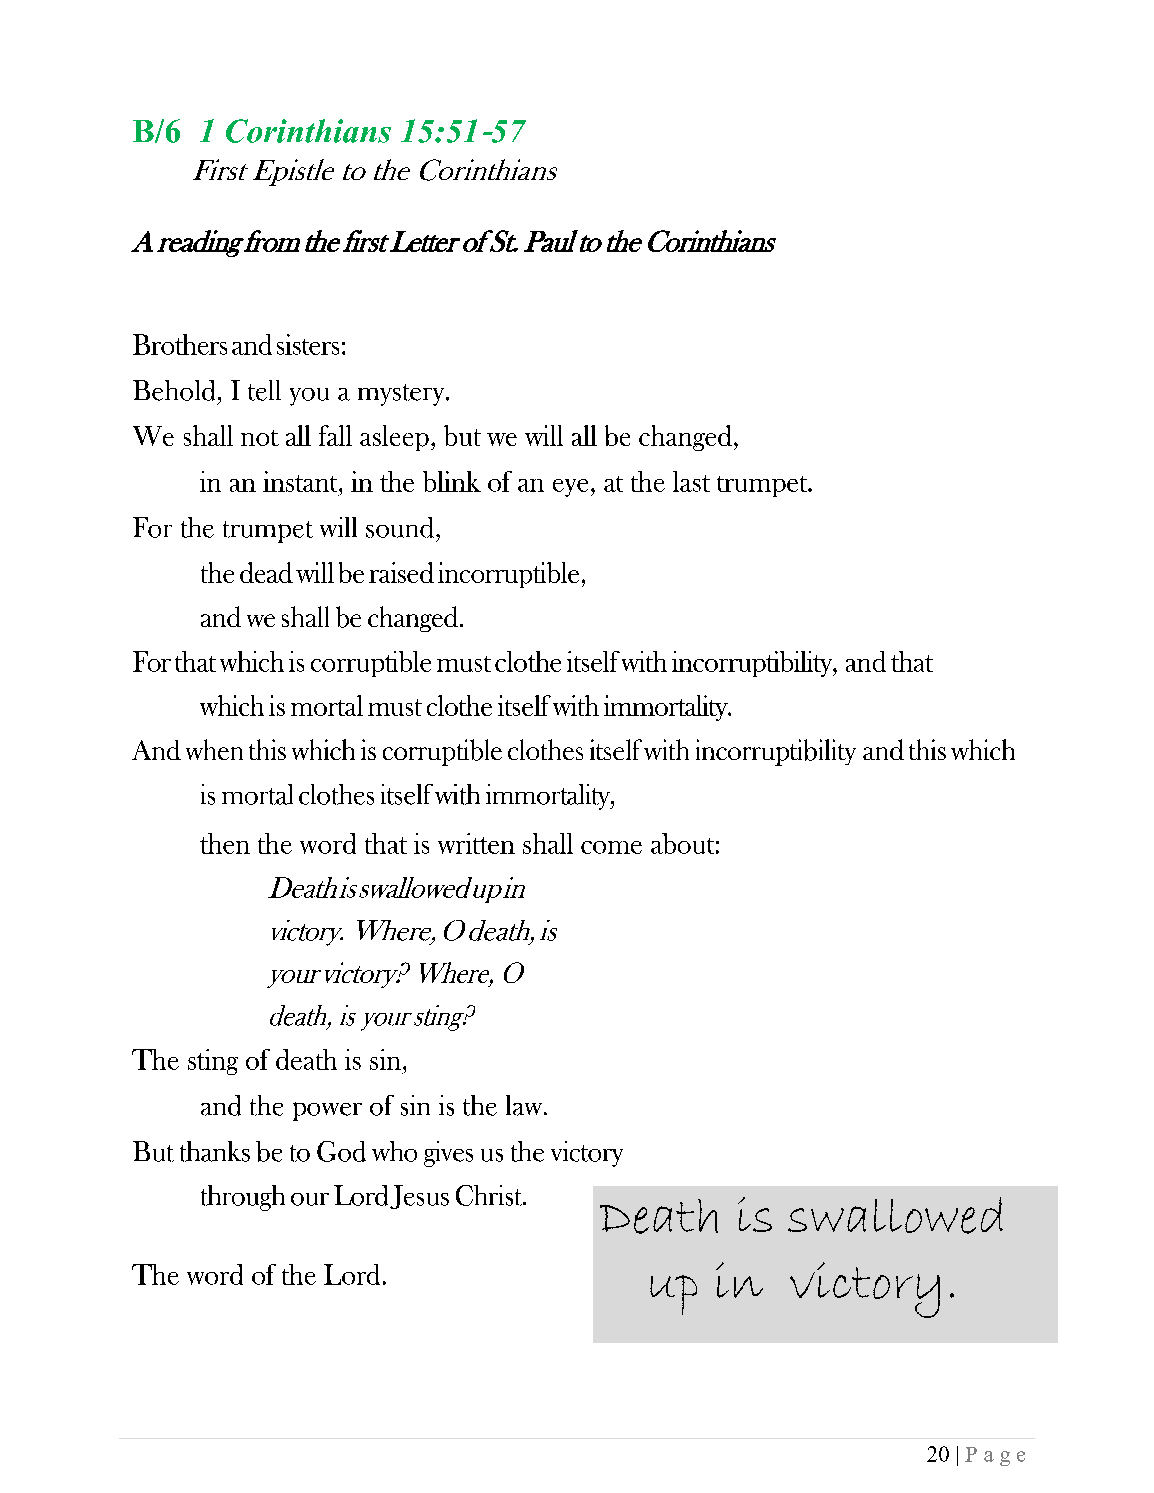  Describe the element at coordinates (691, 481) in the screenshot. I see `last` at that location.
